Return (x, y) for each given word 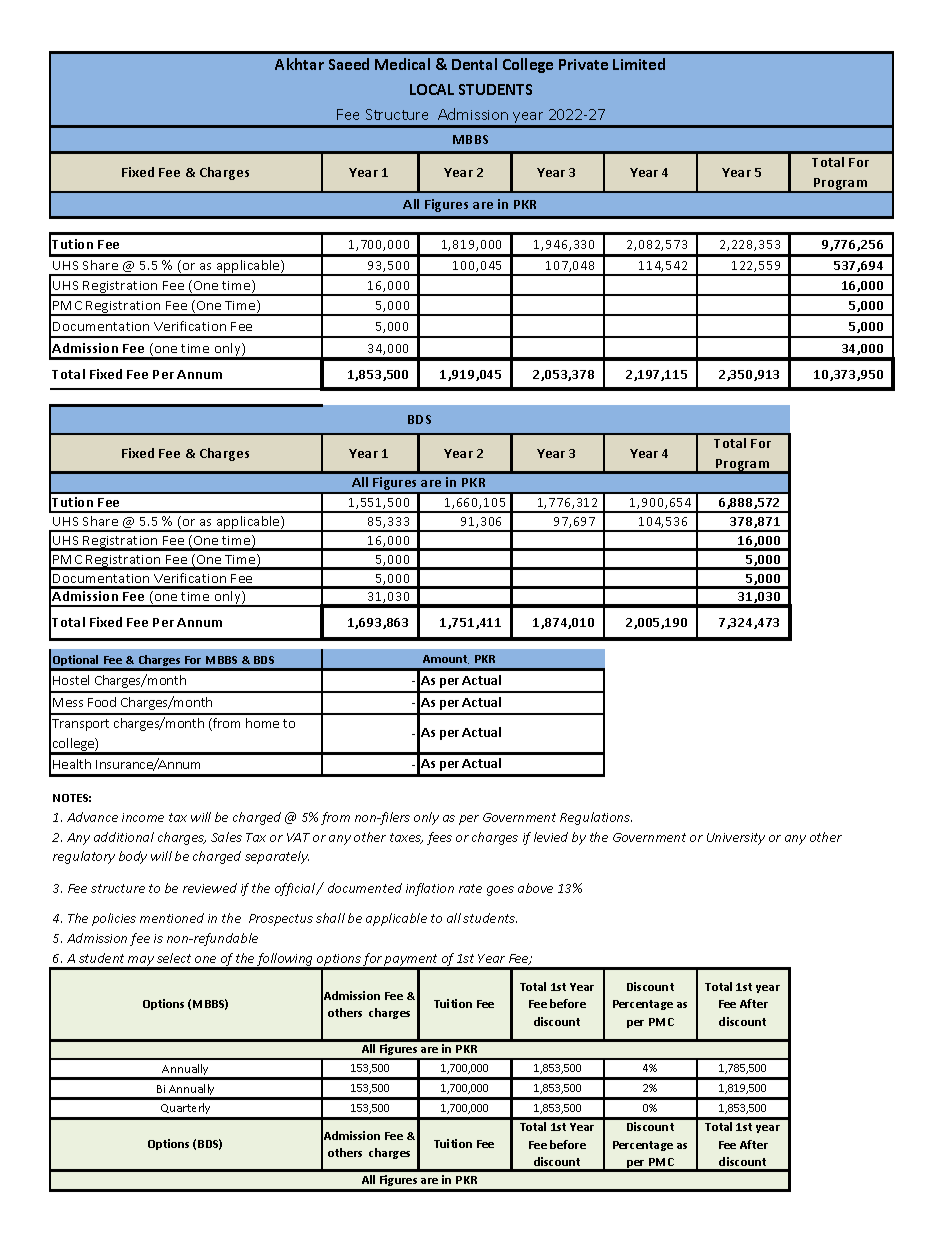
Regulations (596, 818)
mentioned (172, 918)
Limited (639, 64)
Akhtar (299, 64)
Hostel (71, 680)
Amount (446, 659)
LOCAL (432, 89)
